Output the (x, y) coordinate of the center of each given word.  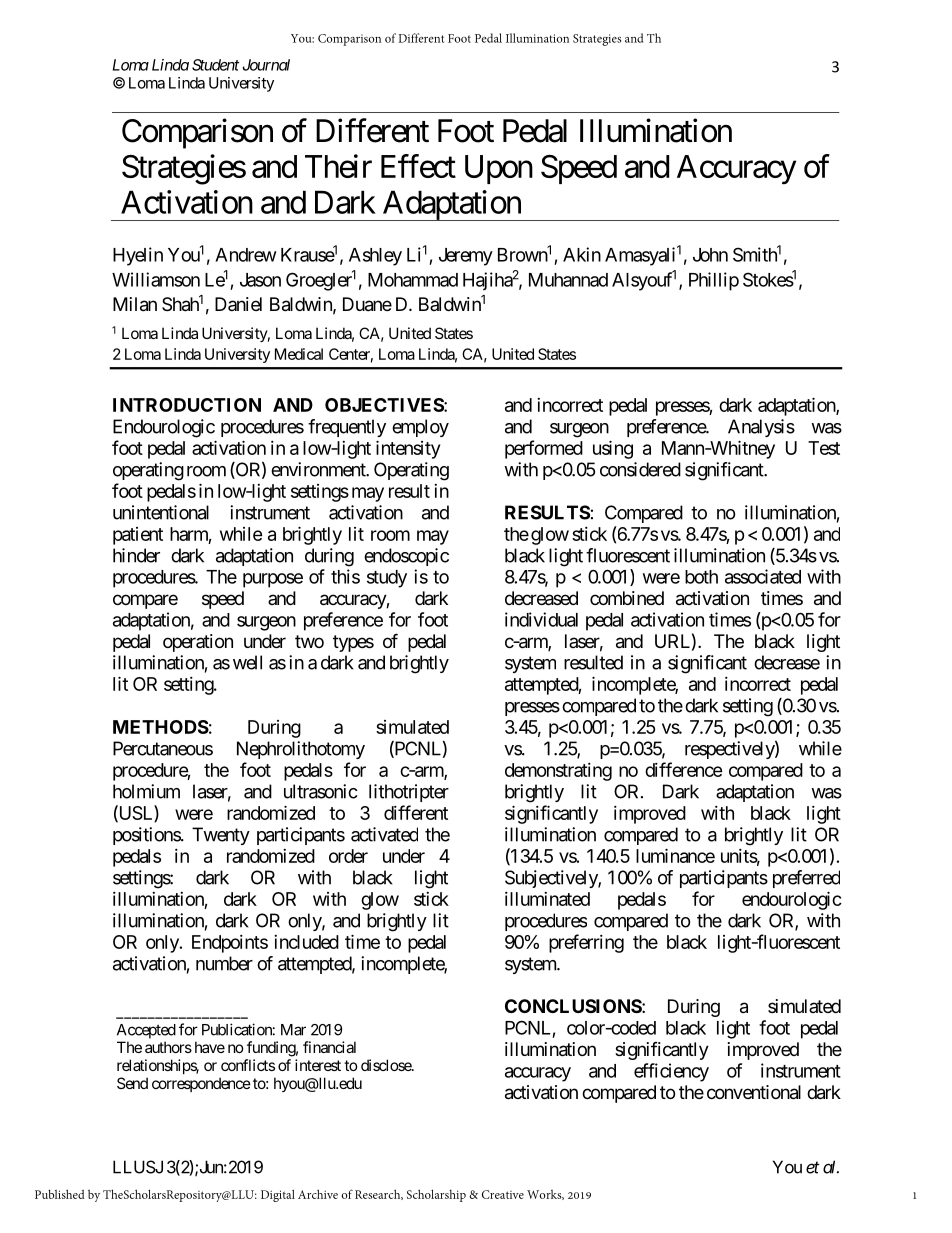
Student (215, 65)
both (701, 577)
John (710, 255)
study (387, 579)
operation (198, 643)
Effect (418, 166)
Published (60, 1194)
